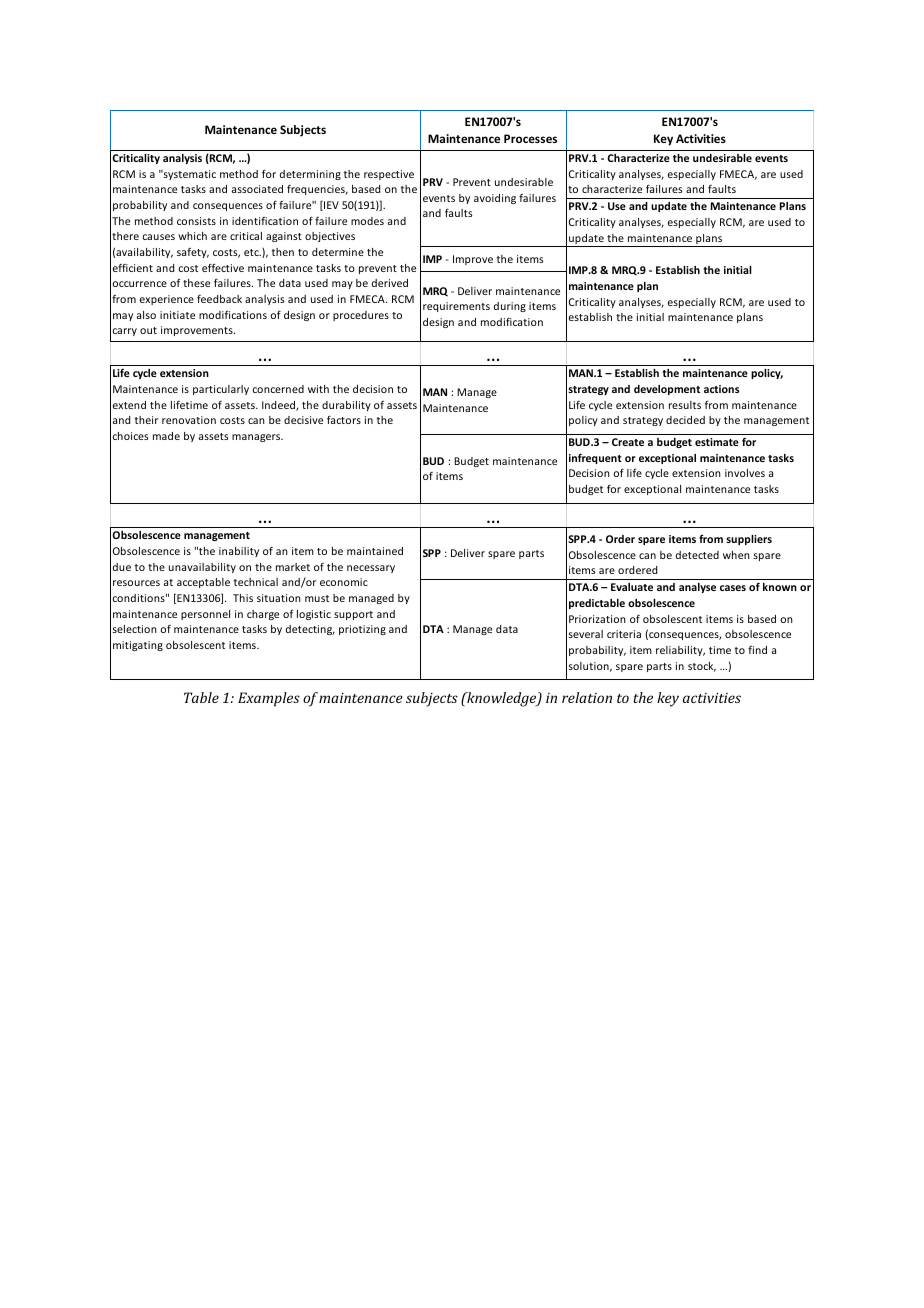  What do you see at coordinates (721, 389) in the screenshot?
I see `actions` at bounding box center [721, 389].
